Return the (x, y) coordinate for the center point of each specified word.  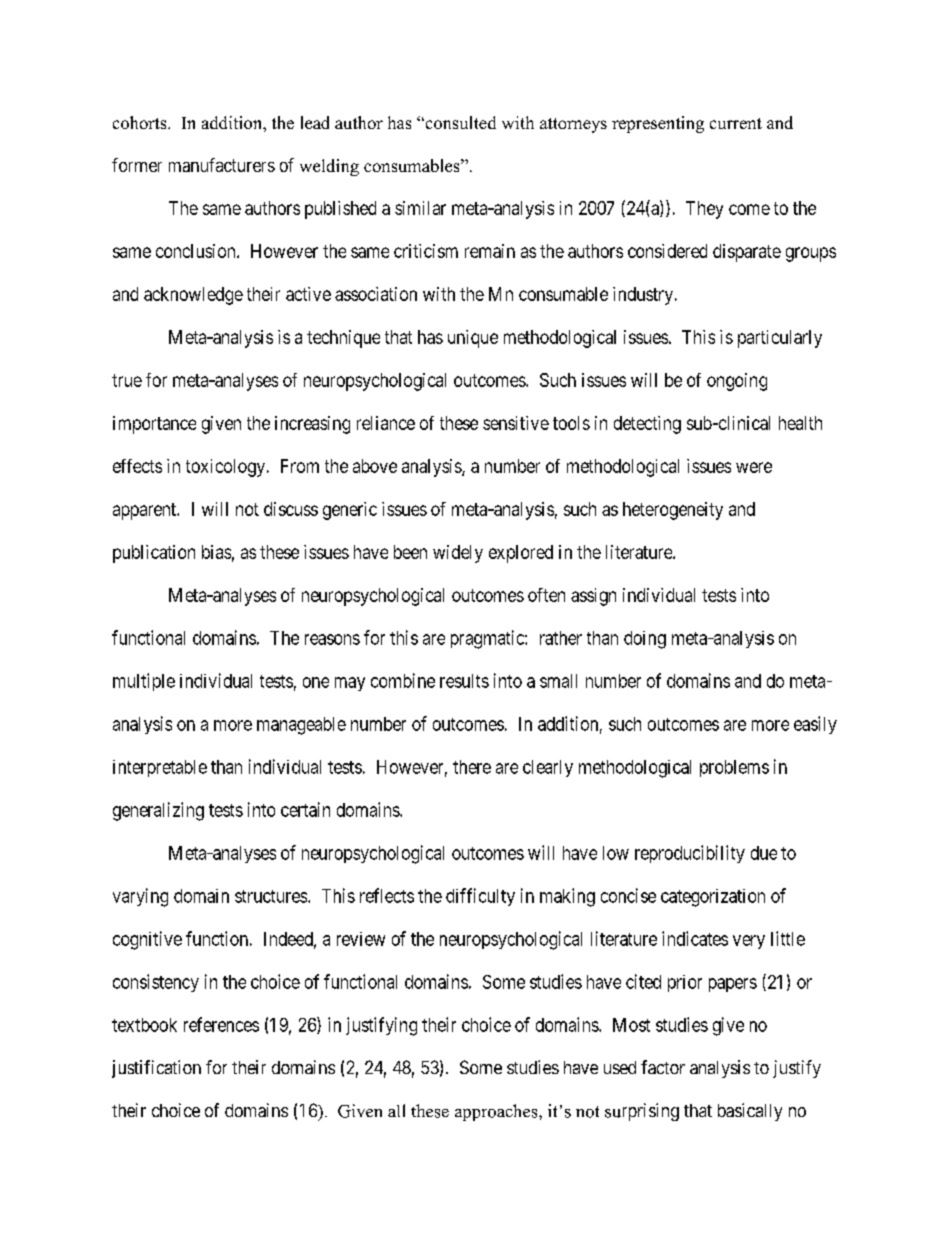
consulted (459, 122)
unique (473, 339)
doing (645, 640)
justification (156, 1069)
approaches (497, 1112)
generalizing (158, 811)
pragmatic (488, 639)
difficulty (480, 897)
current (736, 123)
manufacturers (222, 165)
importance (154, 425)
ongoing (737, 382)
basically (750, 1112)
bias (216, 552)
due (764, 853)
